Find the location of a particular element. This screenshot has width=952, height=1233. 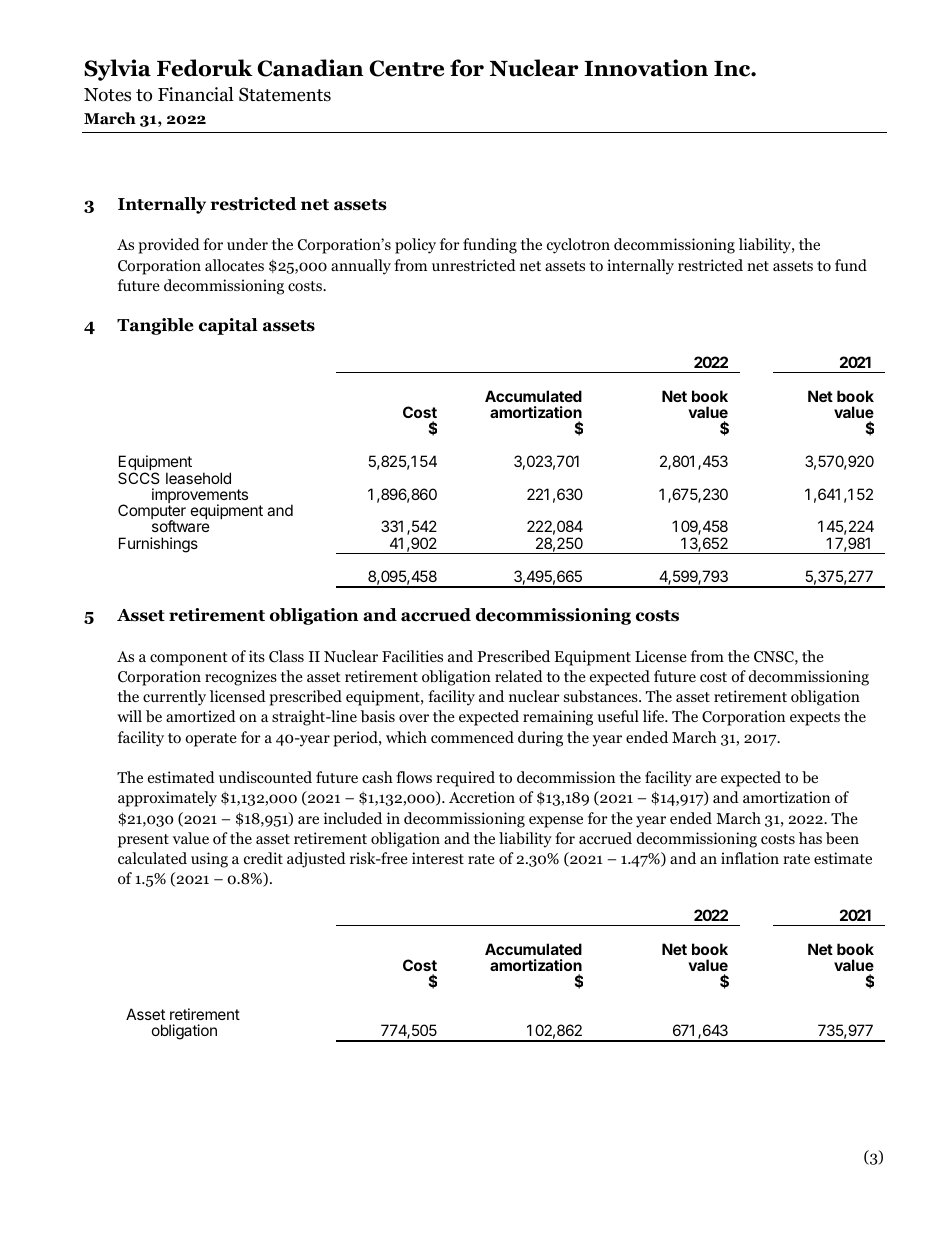

Facilities is located at coordinates (412, 656).
